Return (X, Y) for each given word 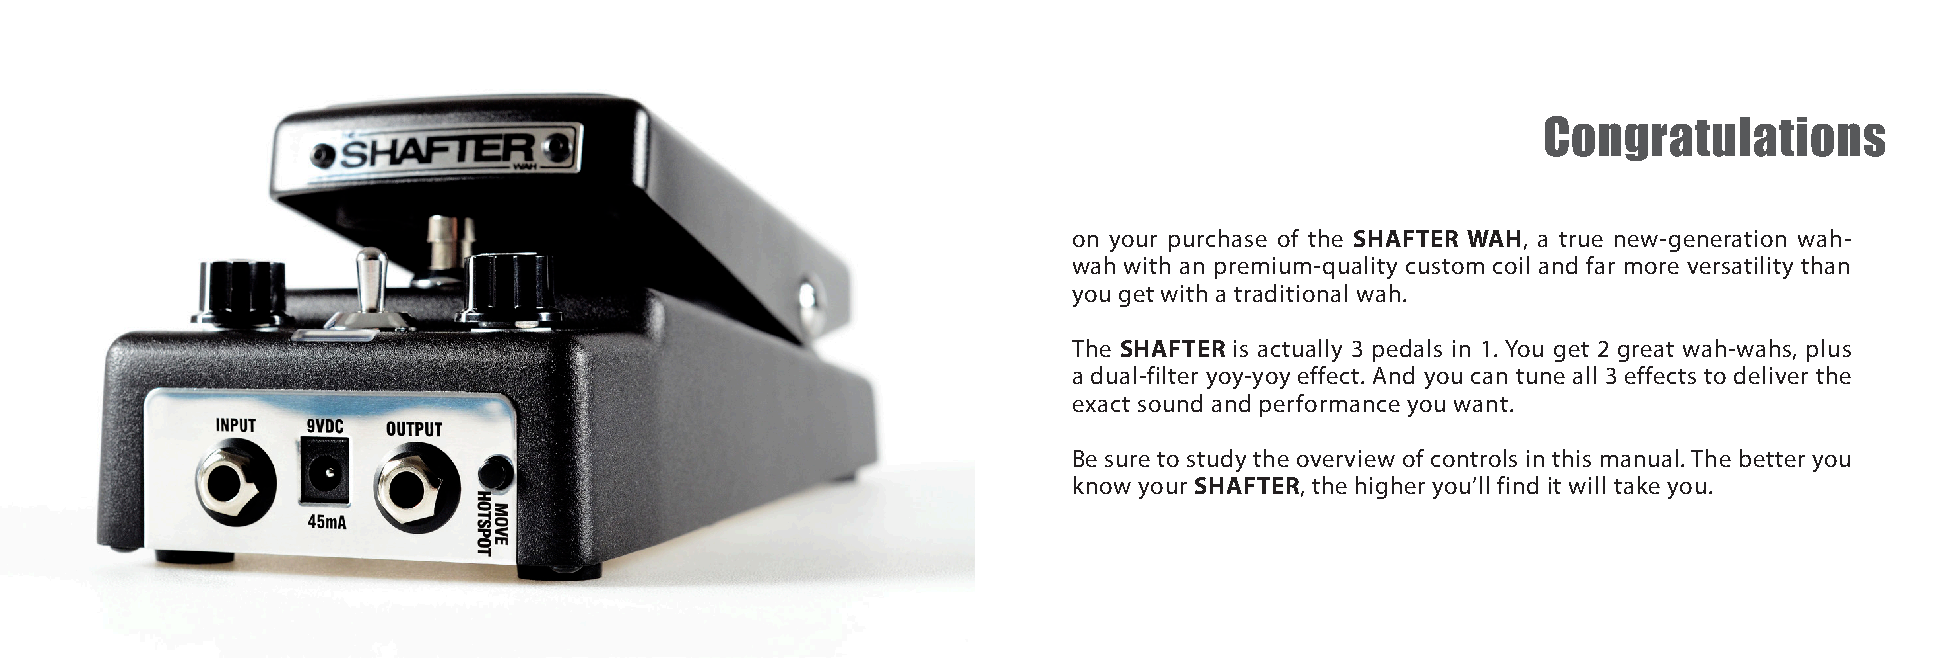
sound (1170, 403)
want (1481, 404)
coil (1511, 265)
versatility (1740, 267)
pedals (1407, 350)
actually (1300, 350)
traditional (1290, 293)
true (1581, 239)
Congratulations (1715, 138)
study (1216, 460)
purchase (1218, 240)
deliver (1771, 375)
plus (1829, 350)
